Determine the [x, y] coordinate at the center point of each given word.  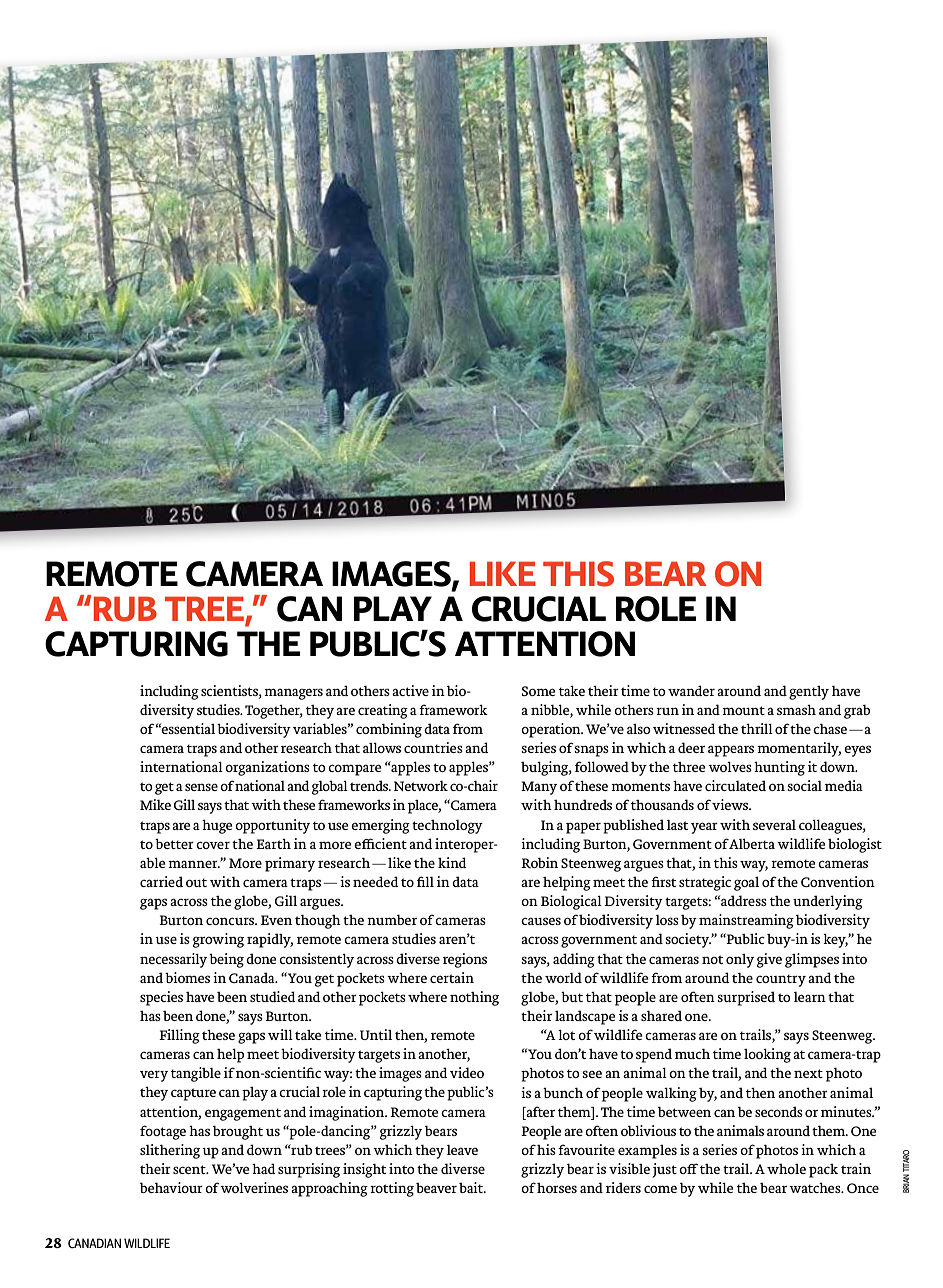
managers [293, 694]
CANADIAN [94, 1243]
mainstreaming [746, 921]
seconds [779, 1111]
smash [796, 710]
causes [541, 921]
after [539, 1111]
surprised [746, 998]
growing [218, 940]
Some [539, 691]
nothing [474, 998]
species [161, 998]
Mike [155, 804]
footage [163, 1132]
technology [447, 827]
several [774, 825]
